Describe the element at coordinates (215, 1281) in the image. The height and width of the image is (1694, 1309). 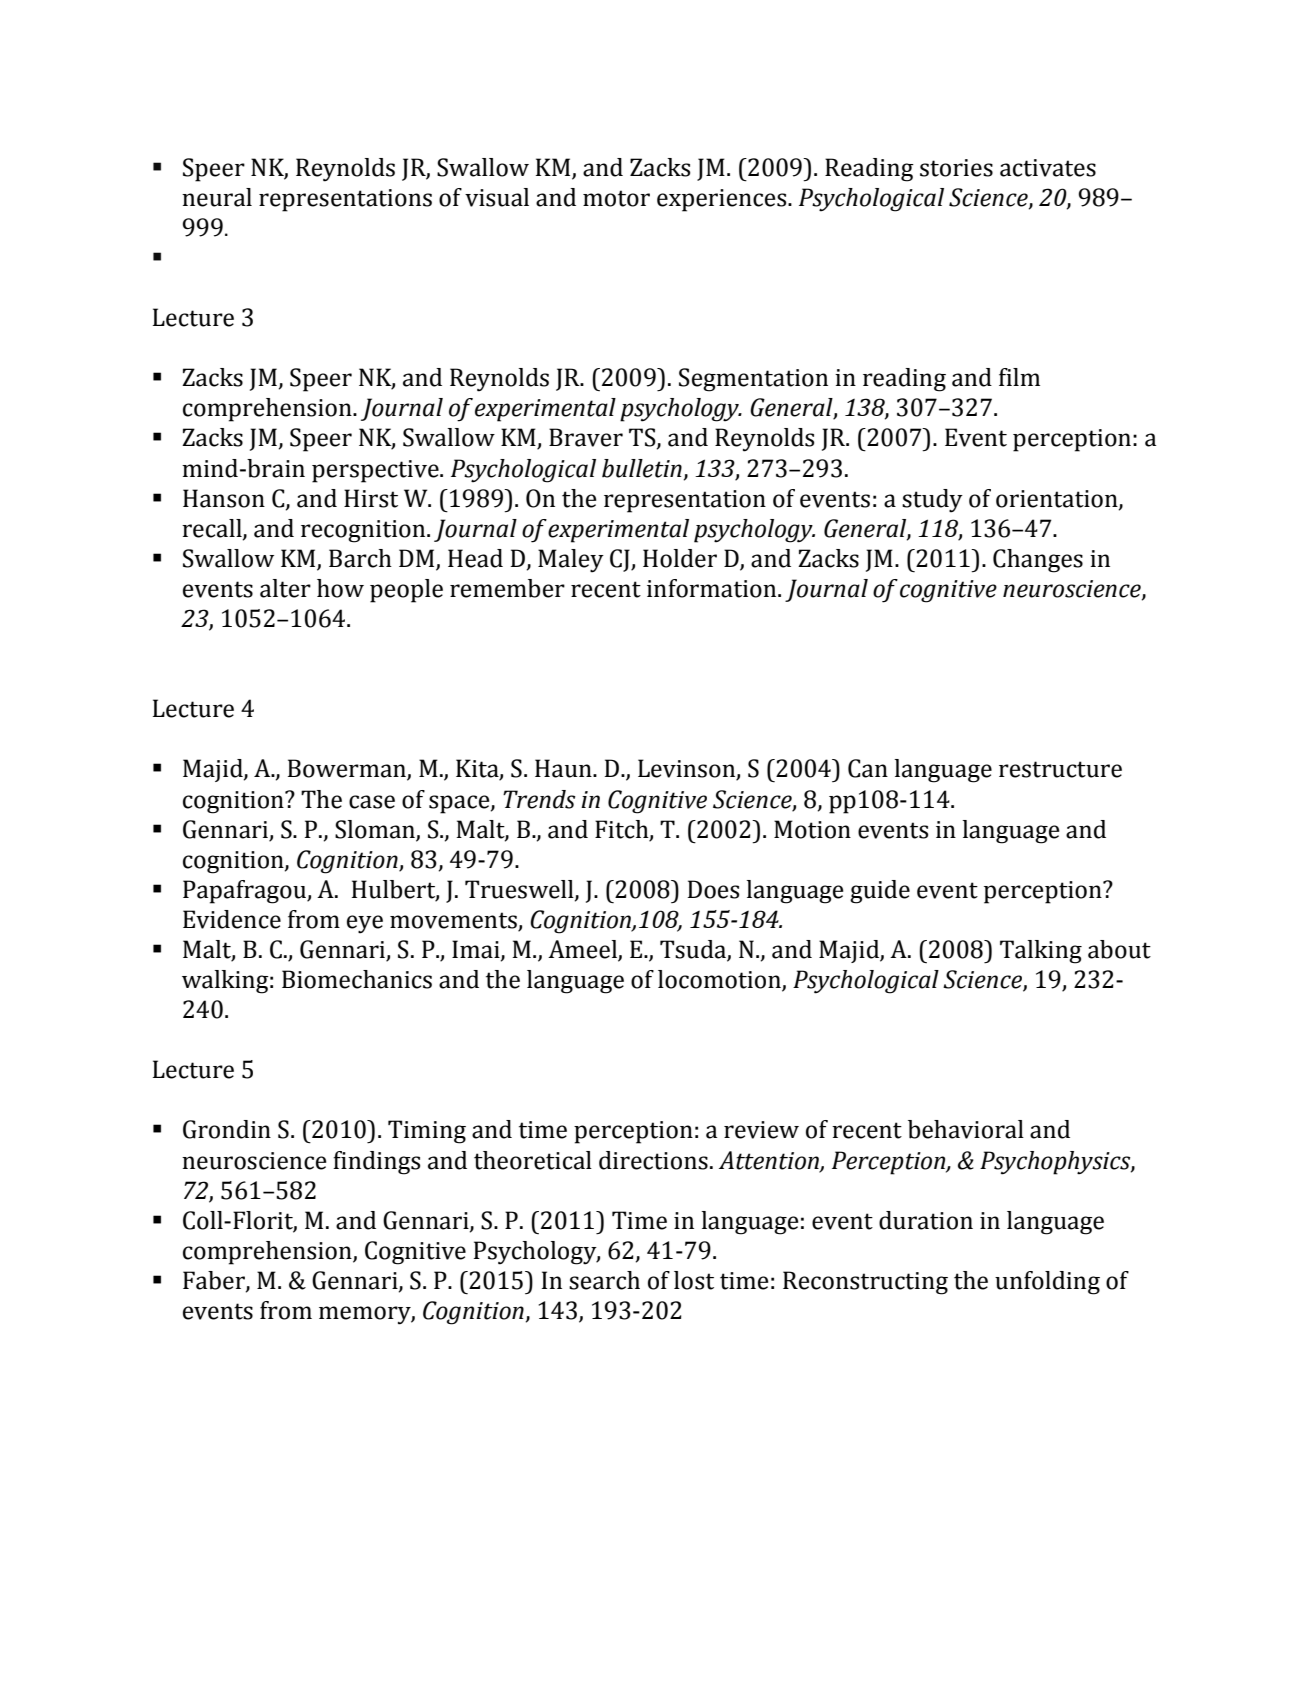
I see `Faber` at that location.
